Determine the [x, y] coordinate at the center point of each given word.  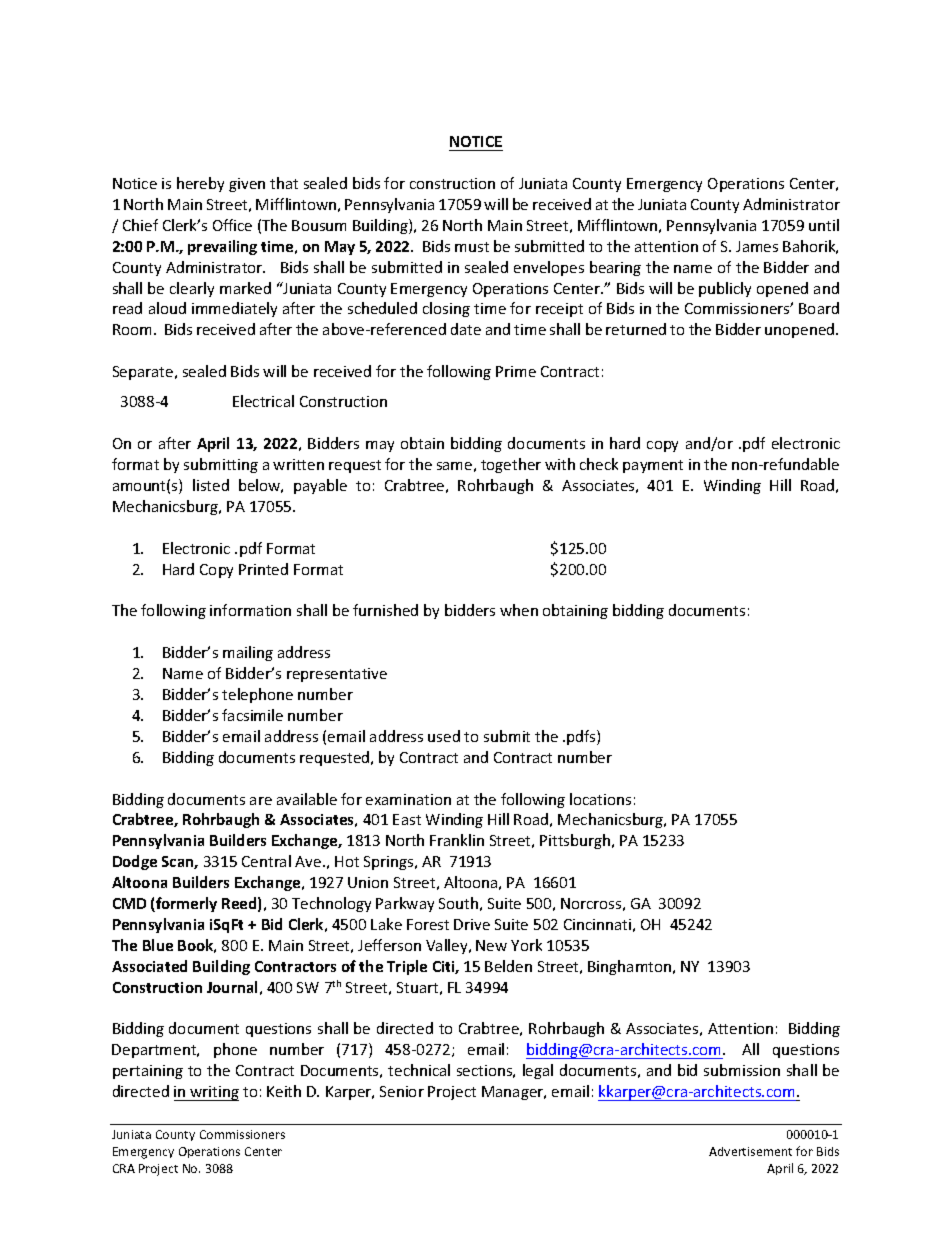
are [261, 801]
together [511, 465]
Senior [402, 1091]
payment [653, 466]
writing [214, 1093]
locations [600, 799]
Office [232, 225]
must [472, 247]
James [757, 246]
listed [211, 485]
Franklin [457, 840]
